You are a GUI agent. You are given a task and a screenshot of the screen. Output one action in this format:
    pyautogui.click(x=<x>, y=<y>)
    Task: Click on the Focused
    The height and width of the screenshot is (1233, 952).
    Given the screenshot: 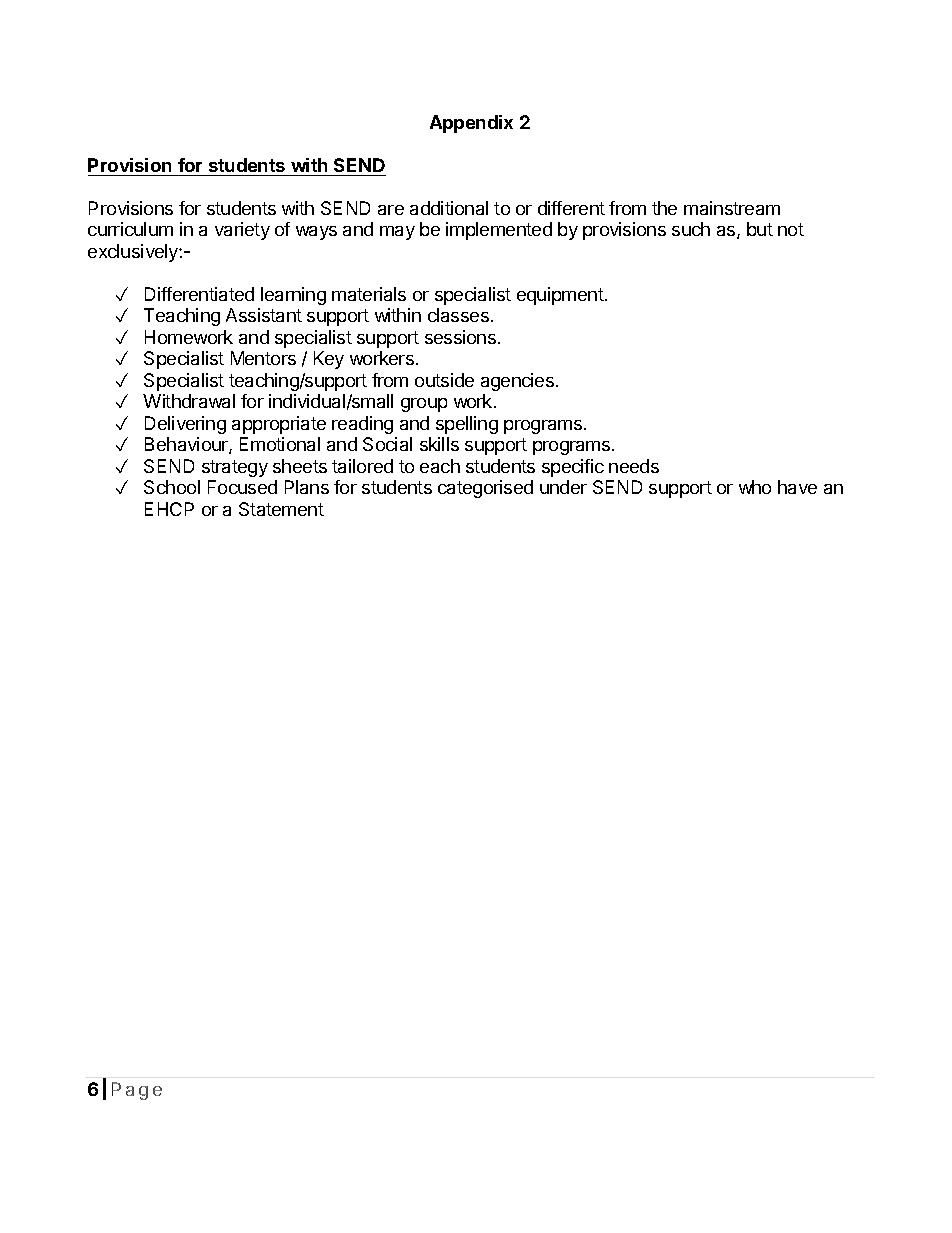 What is the action you would take?
    pyautogui.click(x=242, y=487)
